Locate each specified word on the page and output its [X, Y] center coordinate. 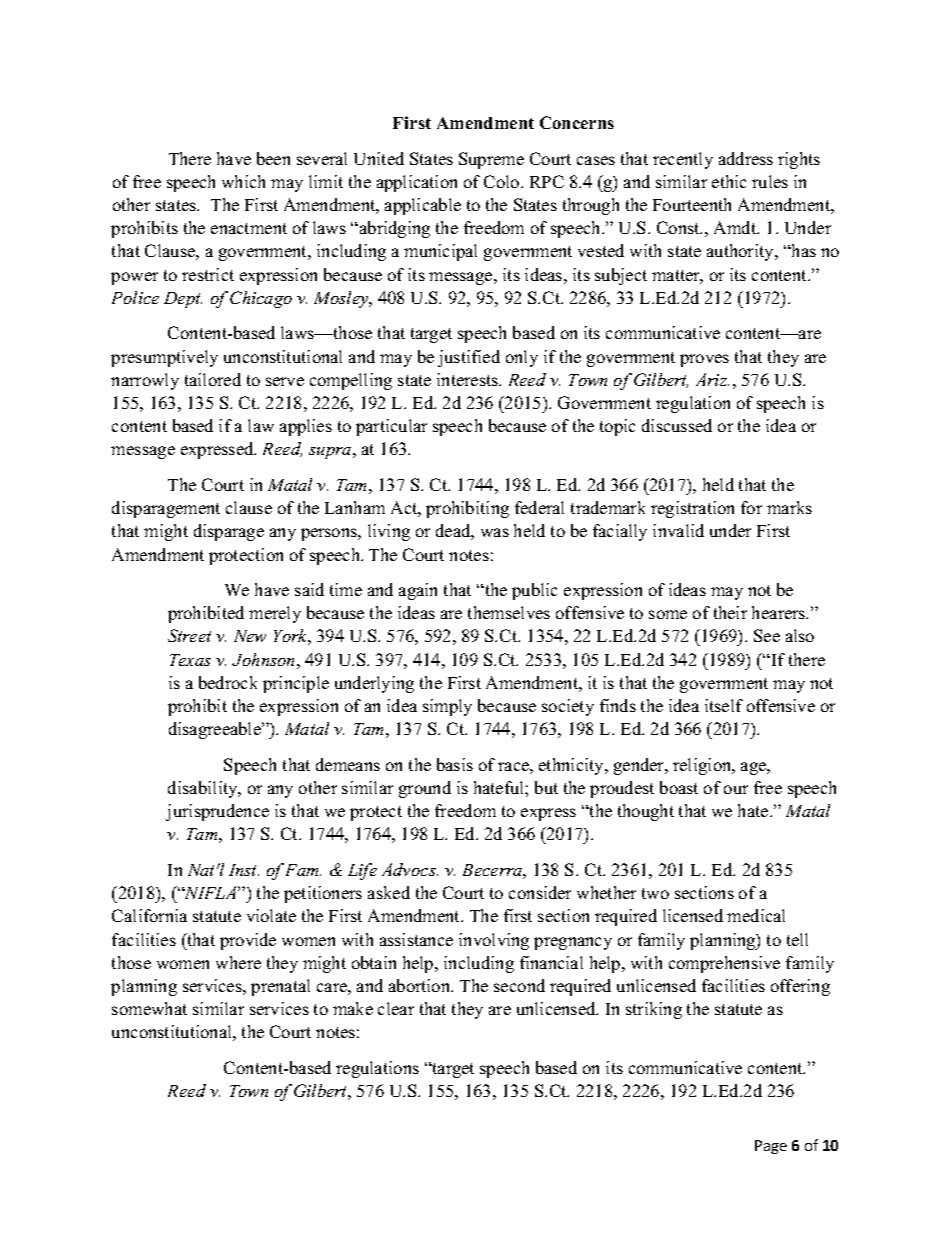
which [243, 181]
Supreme [491, 160]
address [746, 158]
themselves [509, 612]
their [730, 612]
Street [189, 635]
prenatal [280, 987]
